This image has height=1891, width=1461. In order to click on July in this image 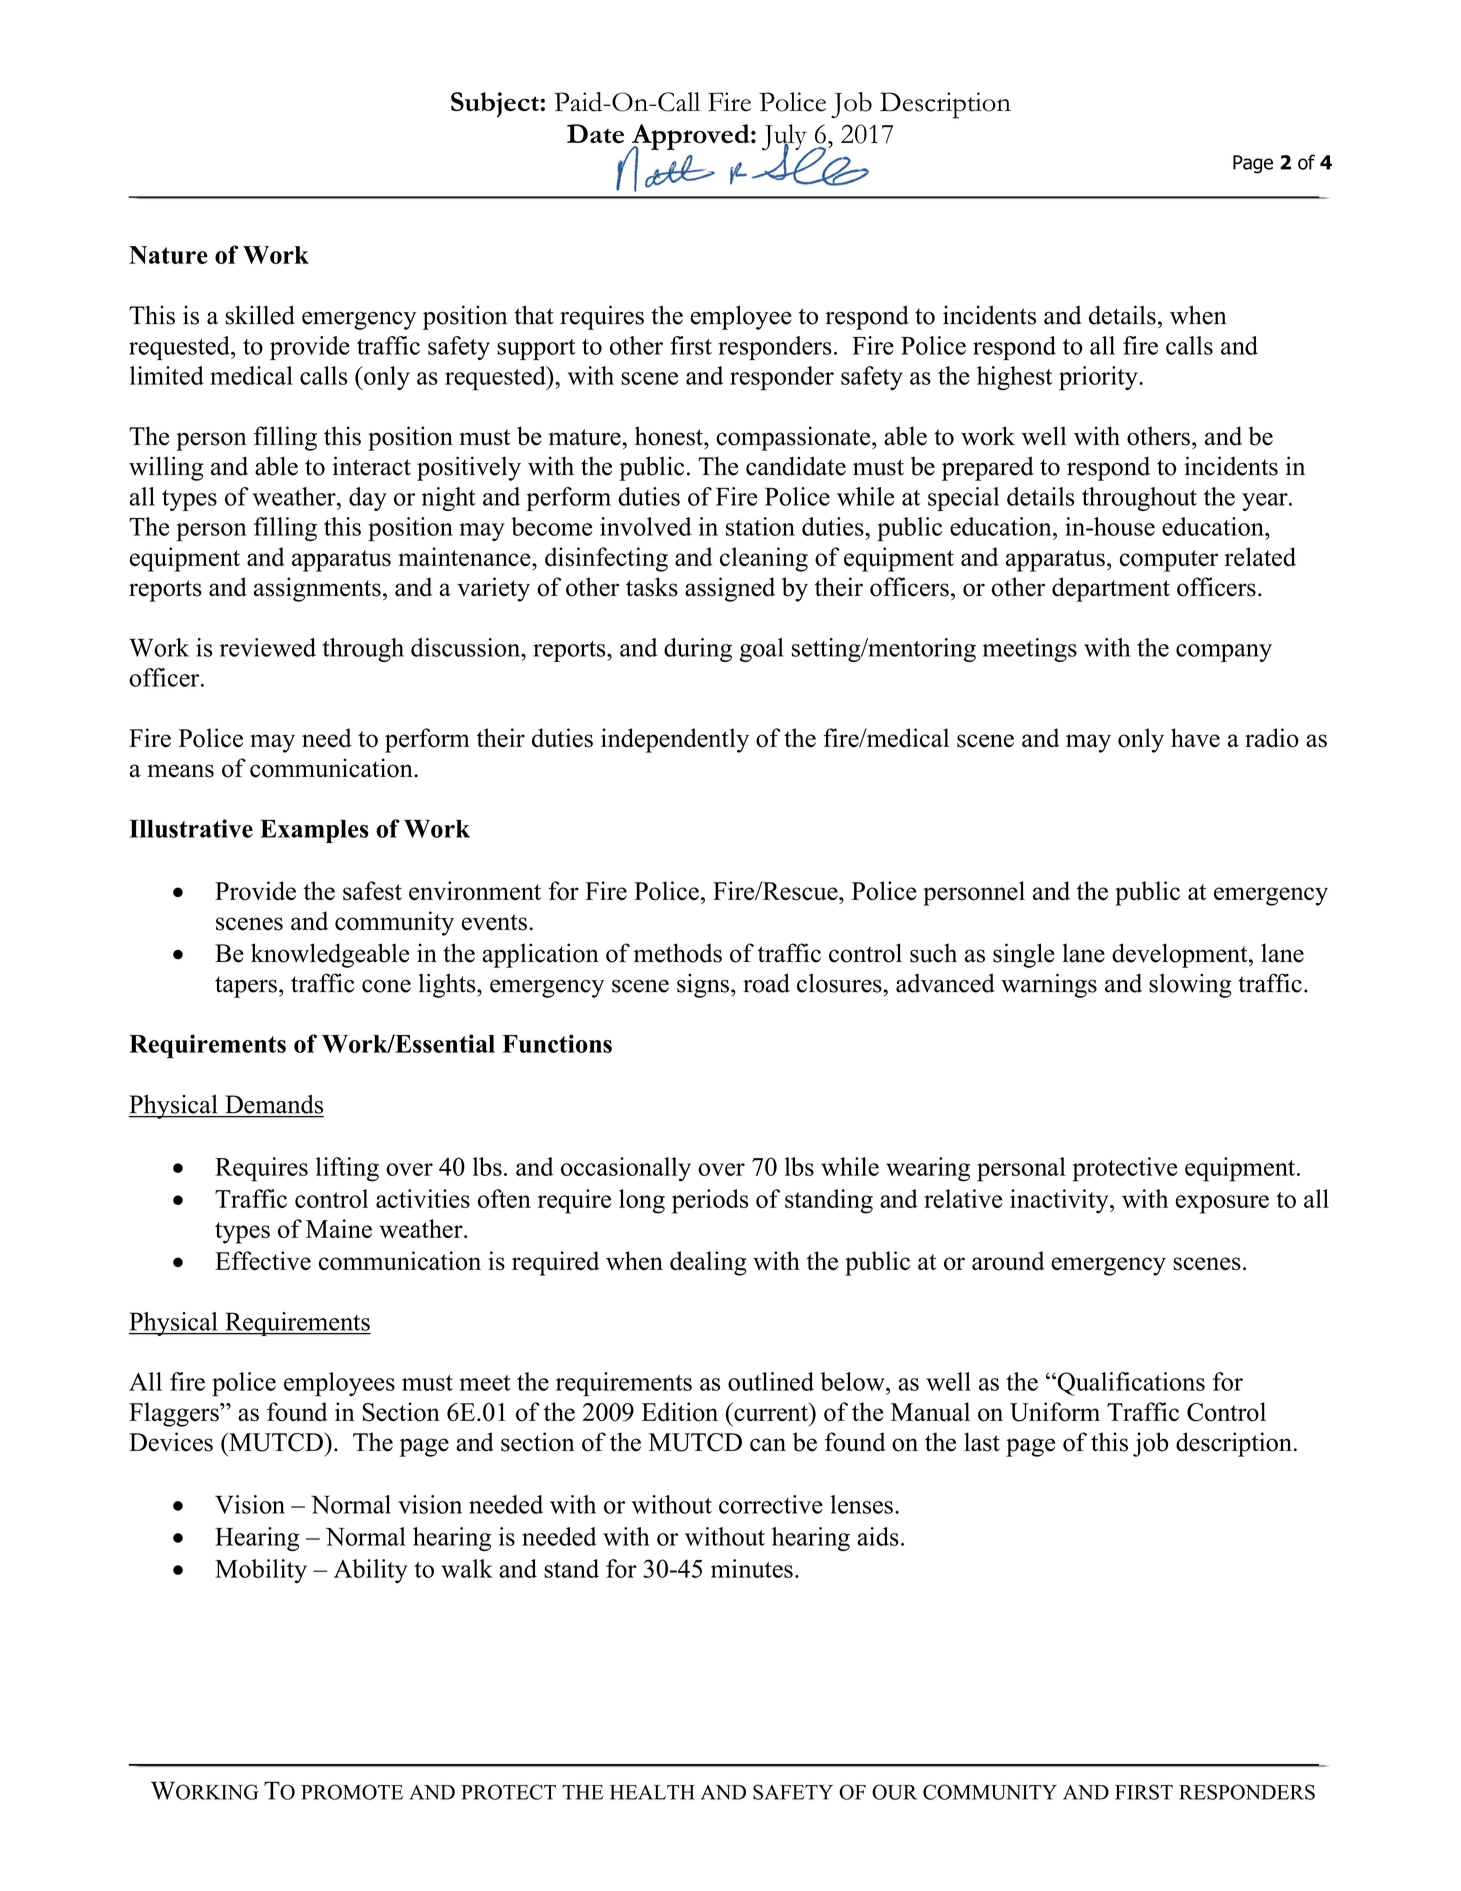, I will do `click(785, 138)`.
